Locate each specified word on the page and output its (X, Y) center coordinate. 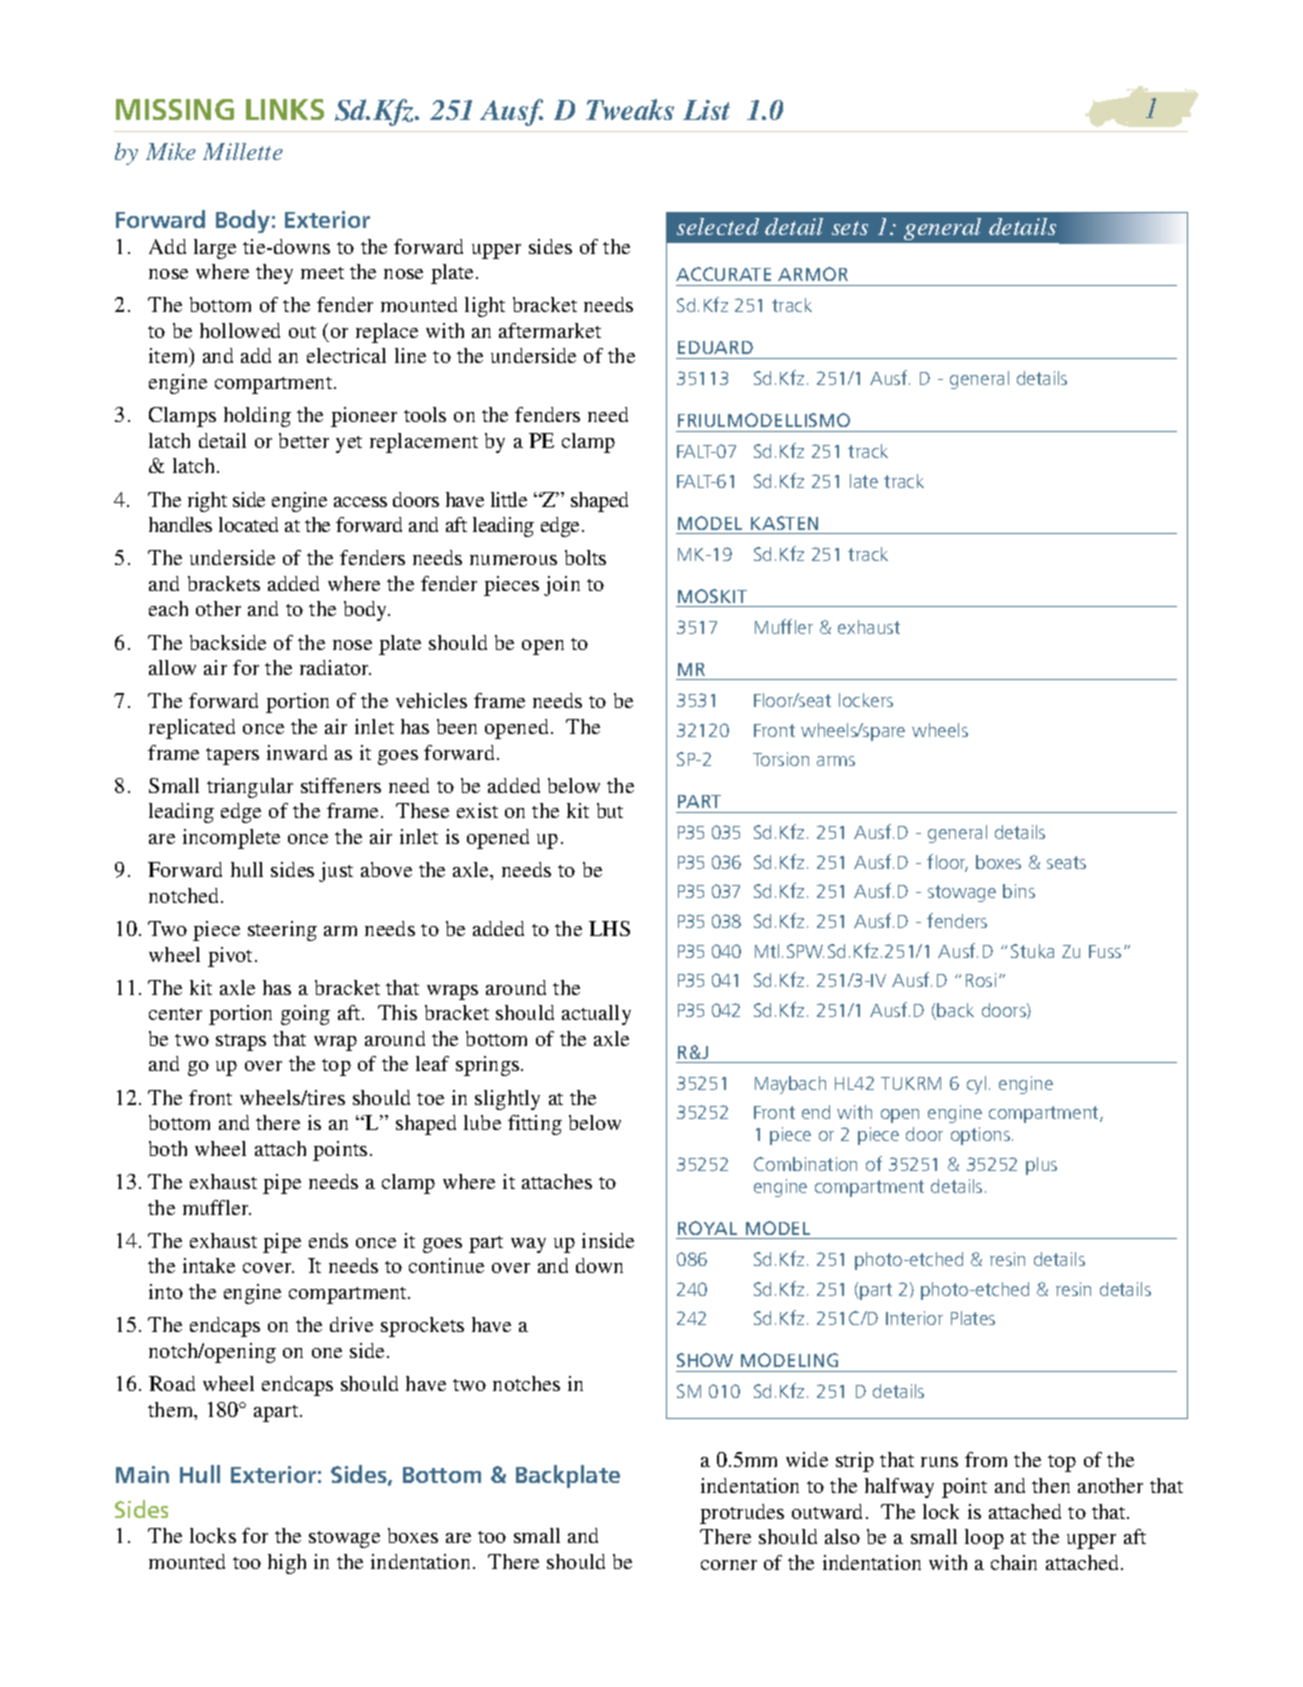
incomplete (231, 839)
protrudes (742, 1514)
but (610, 810)
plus (1041, 1166)
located (248, 524)
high (287, 1564)
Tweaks (630, 109)
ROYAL (707, 1228)
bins (1019, 891)
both (168, 1148)
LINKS (285, 109)
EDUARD (715, 347)
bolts (585, 557)
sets (850, 228)
